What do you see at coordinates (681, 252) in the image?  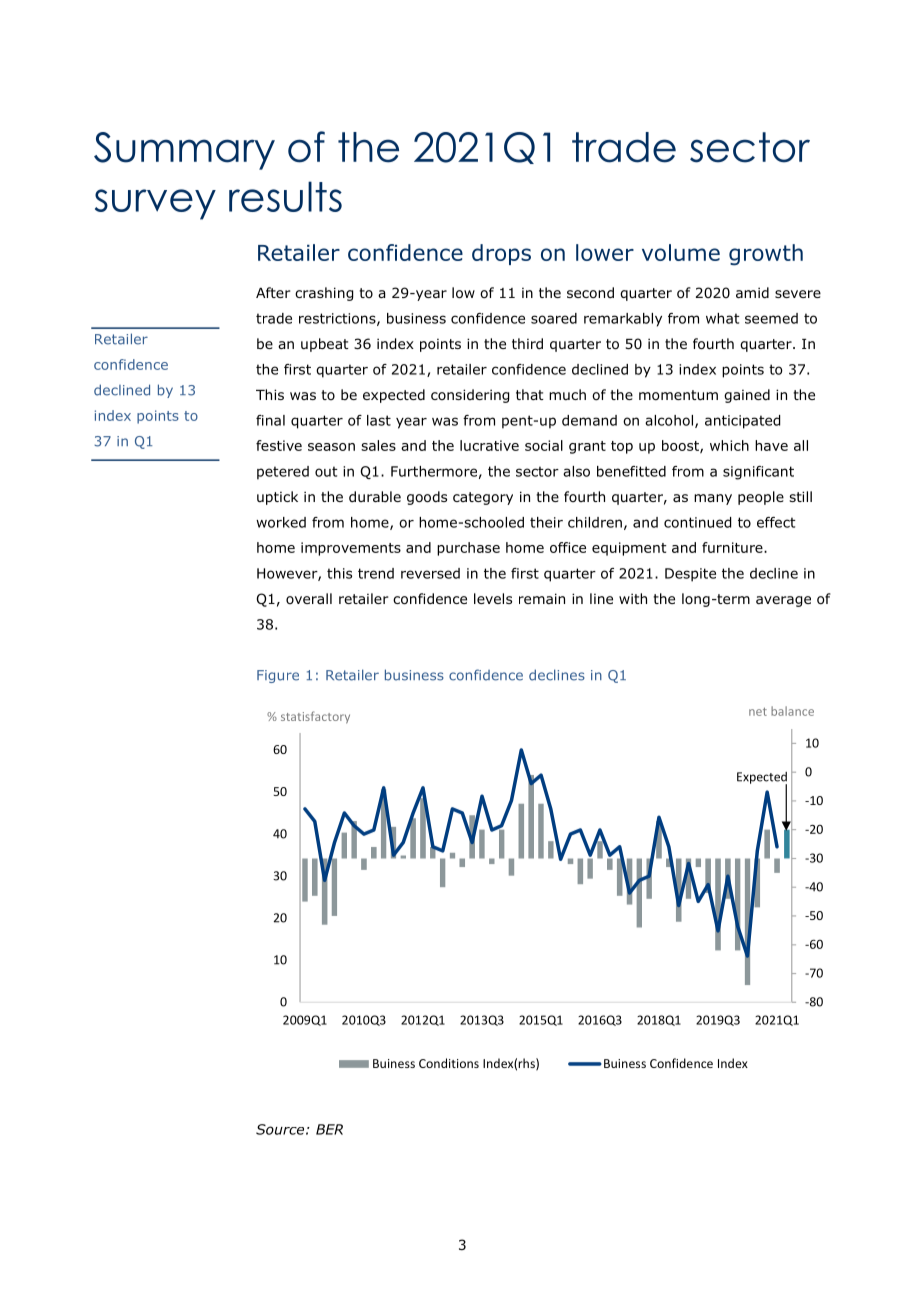 I see `volume` at bounding box center [681, 252].
